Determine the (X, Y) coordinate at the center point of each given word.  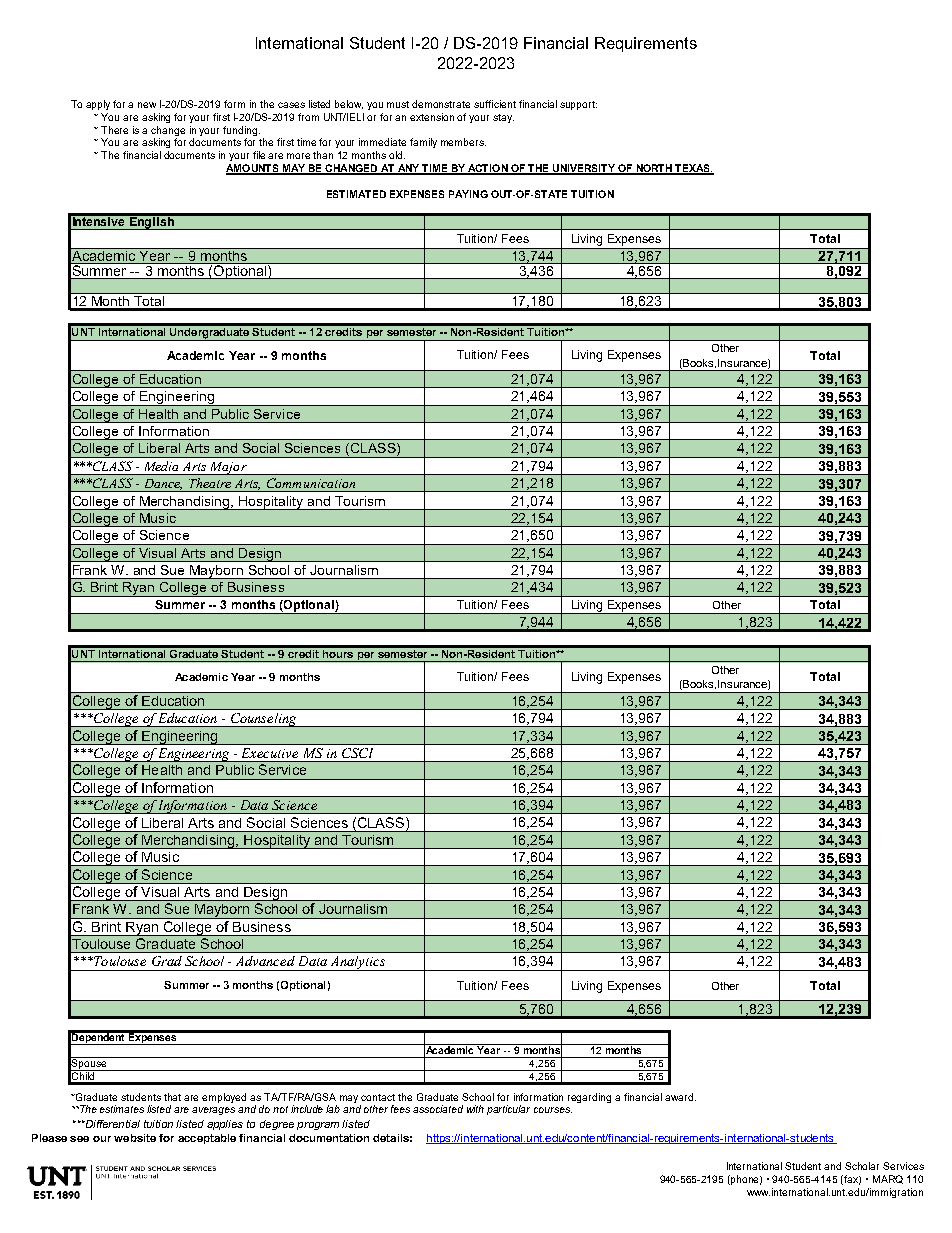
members (463, 142)
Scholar (862, 1166)
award (679, 1097)
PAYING (468, 194)
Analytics (358, 963)
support (578, 105)
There (114, 130)
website (135, 1138)
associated (438, 1109)
